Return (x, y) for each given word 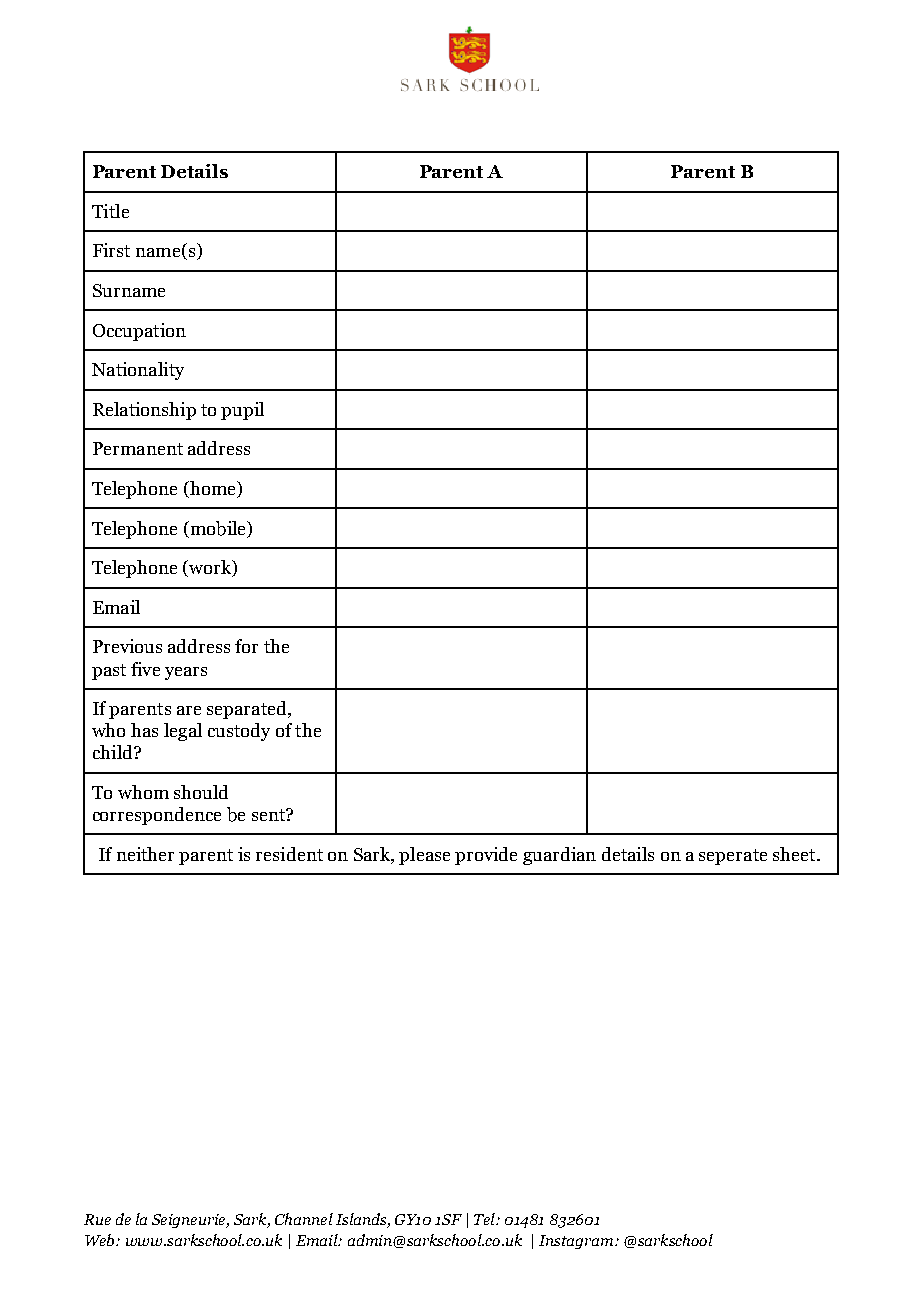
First (111, 250)
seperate (733, 857)
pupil (242, 411)
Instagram (577, 1242)
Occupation (139, 332)
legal (183, 732)
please (424, 856)
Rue (97, 1219)
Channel (304, 1219)
